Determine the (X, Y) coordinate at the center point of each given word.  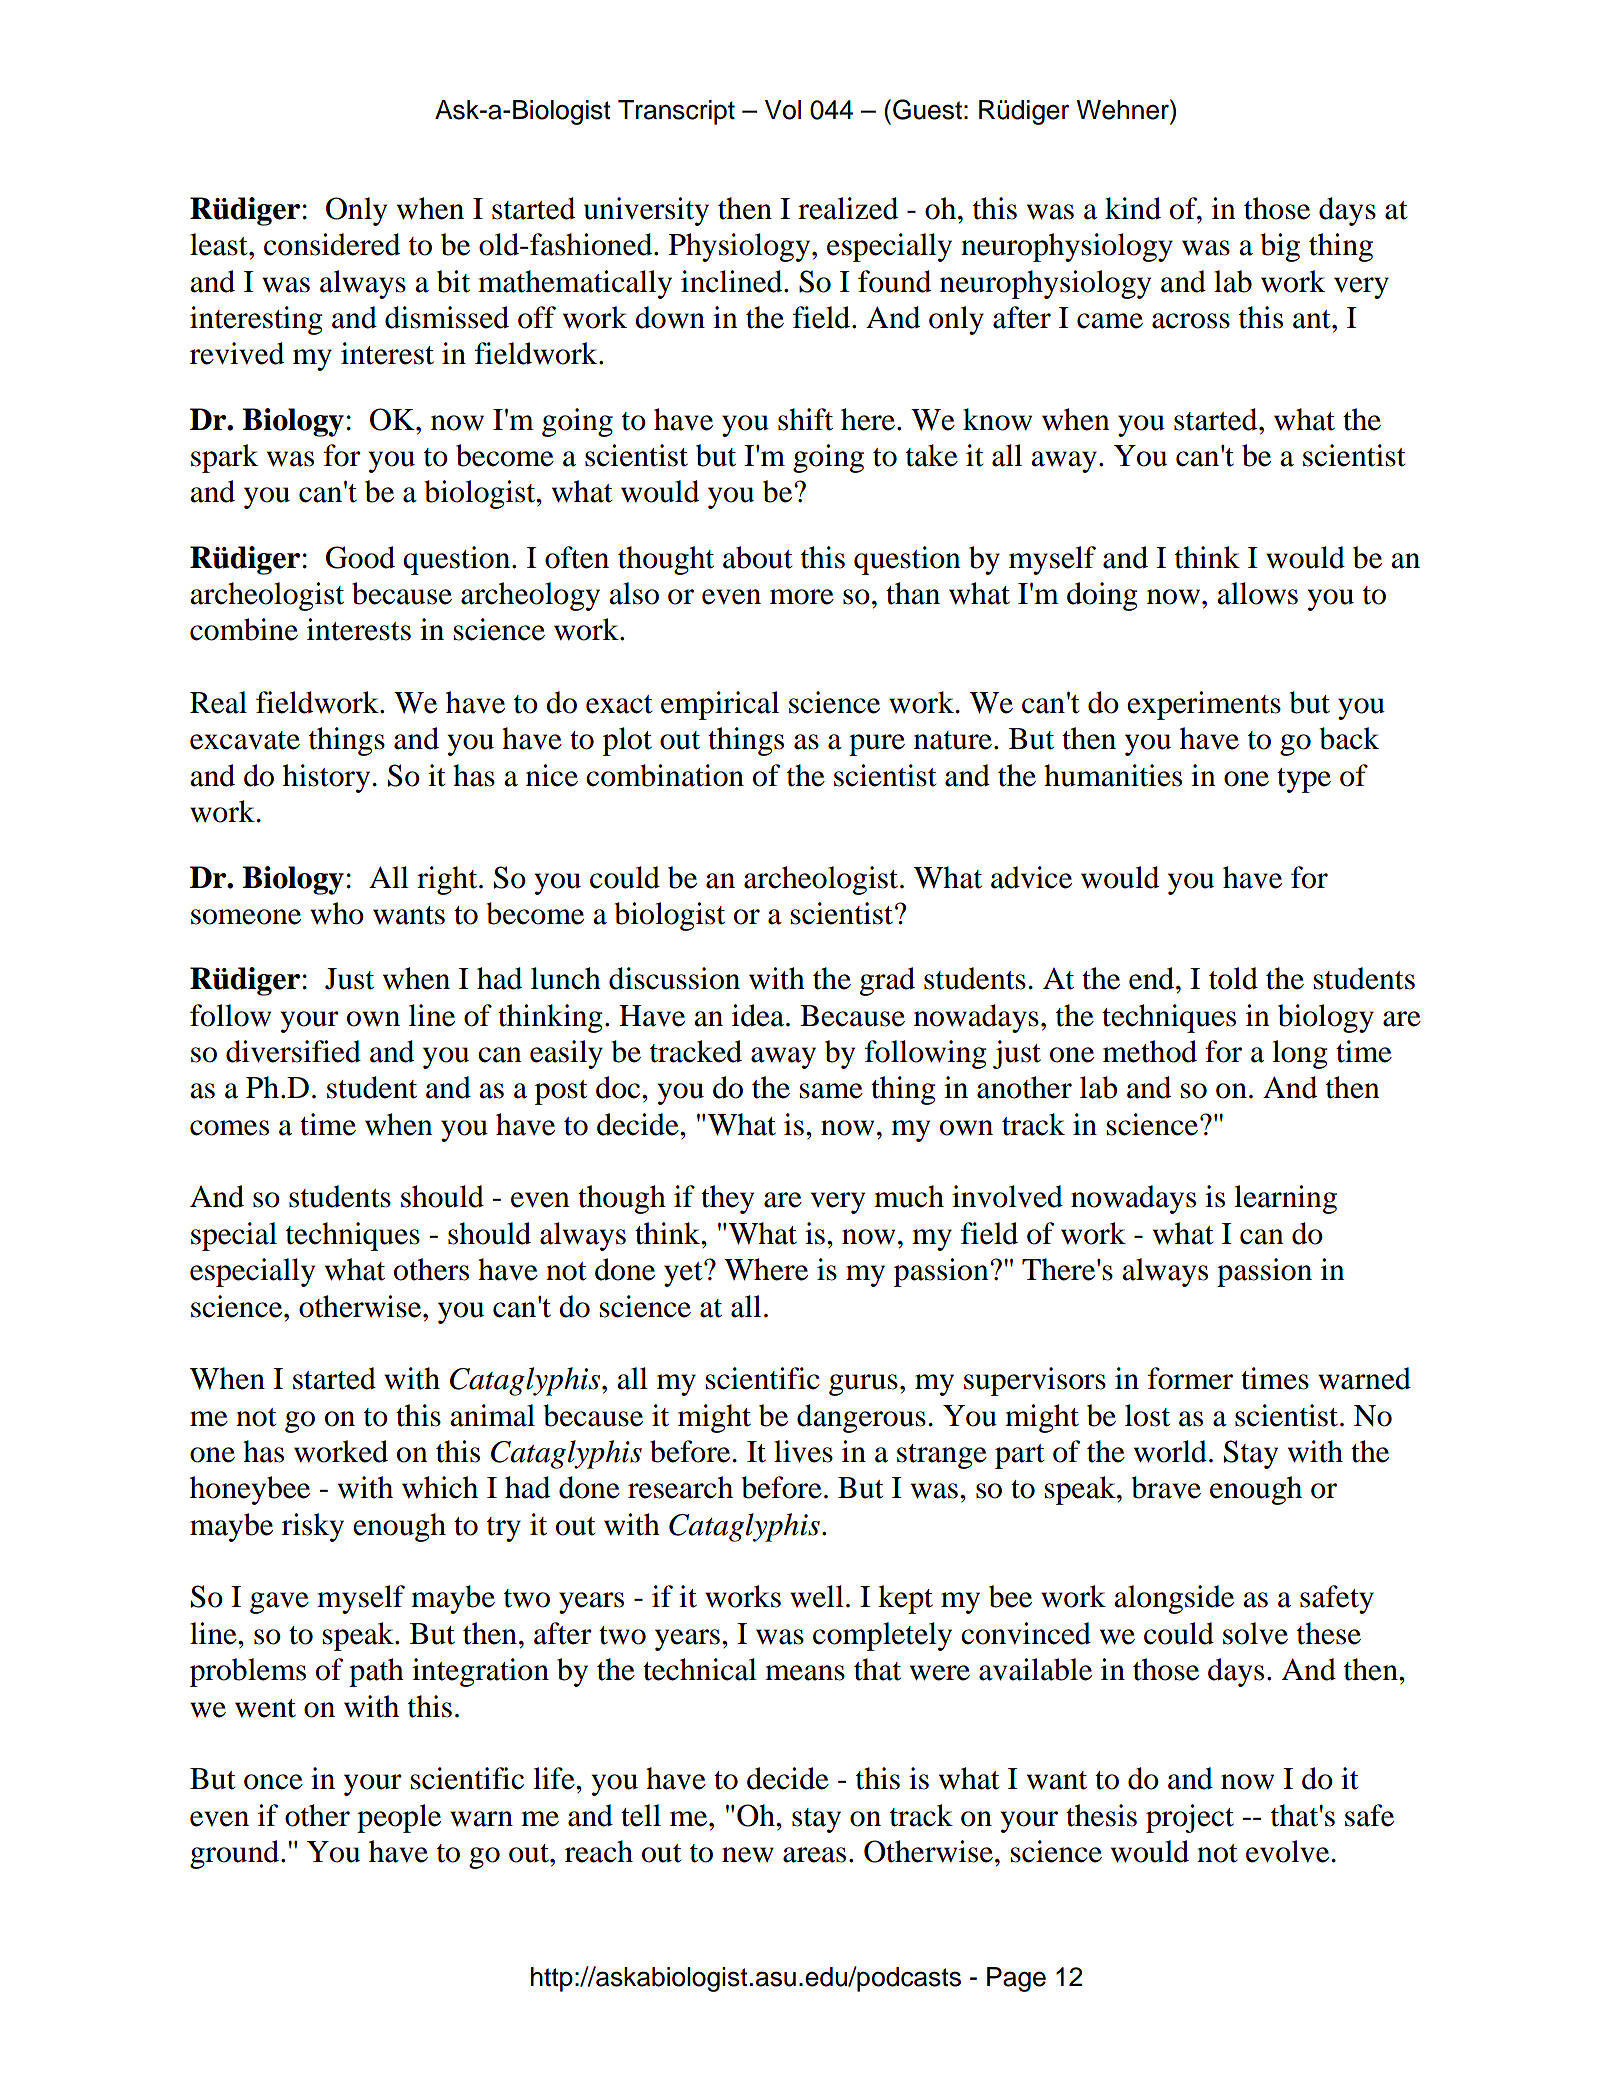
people (399, 1818)
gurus (863, 1385)
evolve (1287, 1851)
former (1190, 1378)
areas (814, 1855)
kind (1133, 208)
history (326, 778)
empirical (720, 705)
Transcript (676, 112)
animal (492, 1415)
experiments (1204, 705)
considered (332, 244)
